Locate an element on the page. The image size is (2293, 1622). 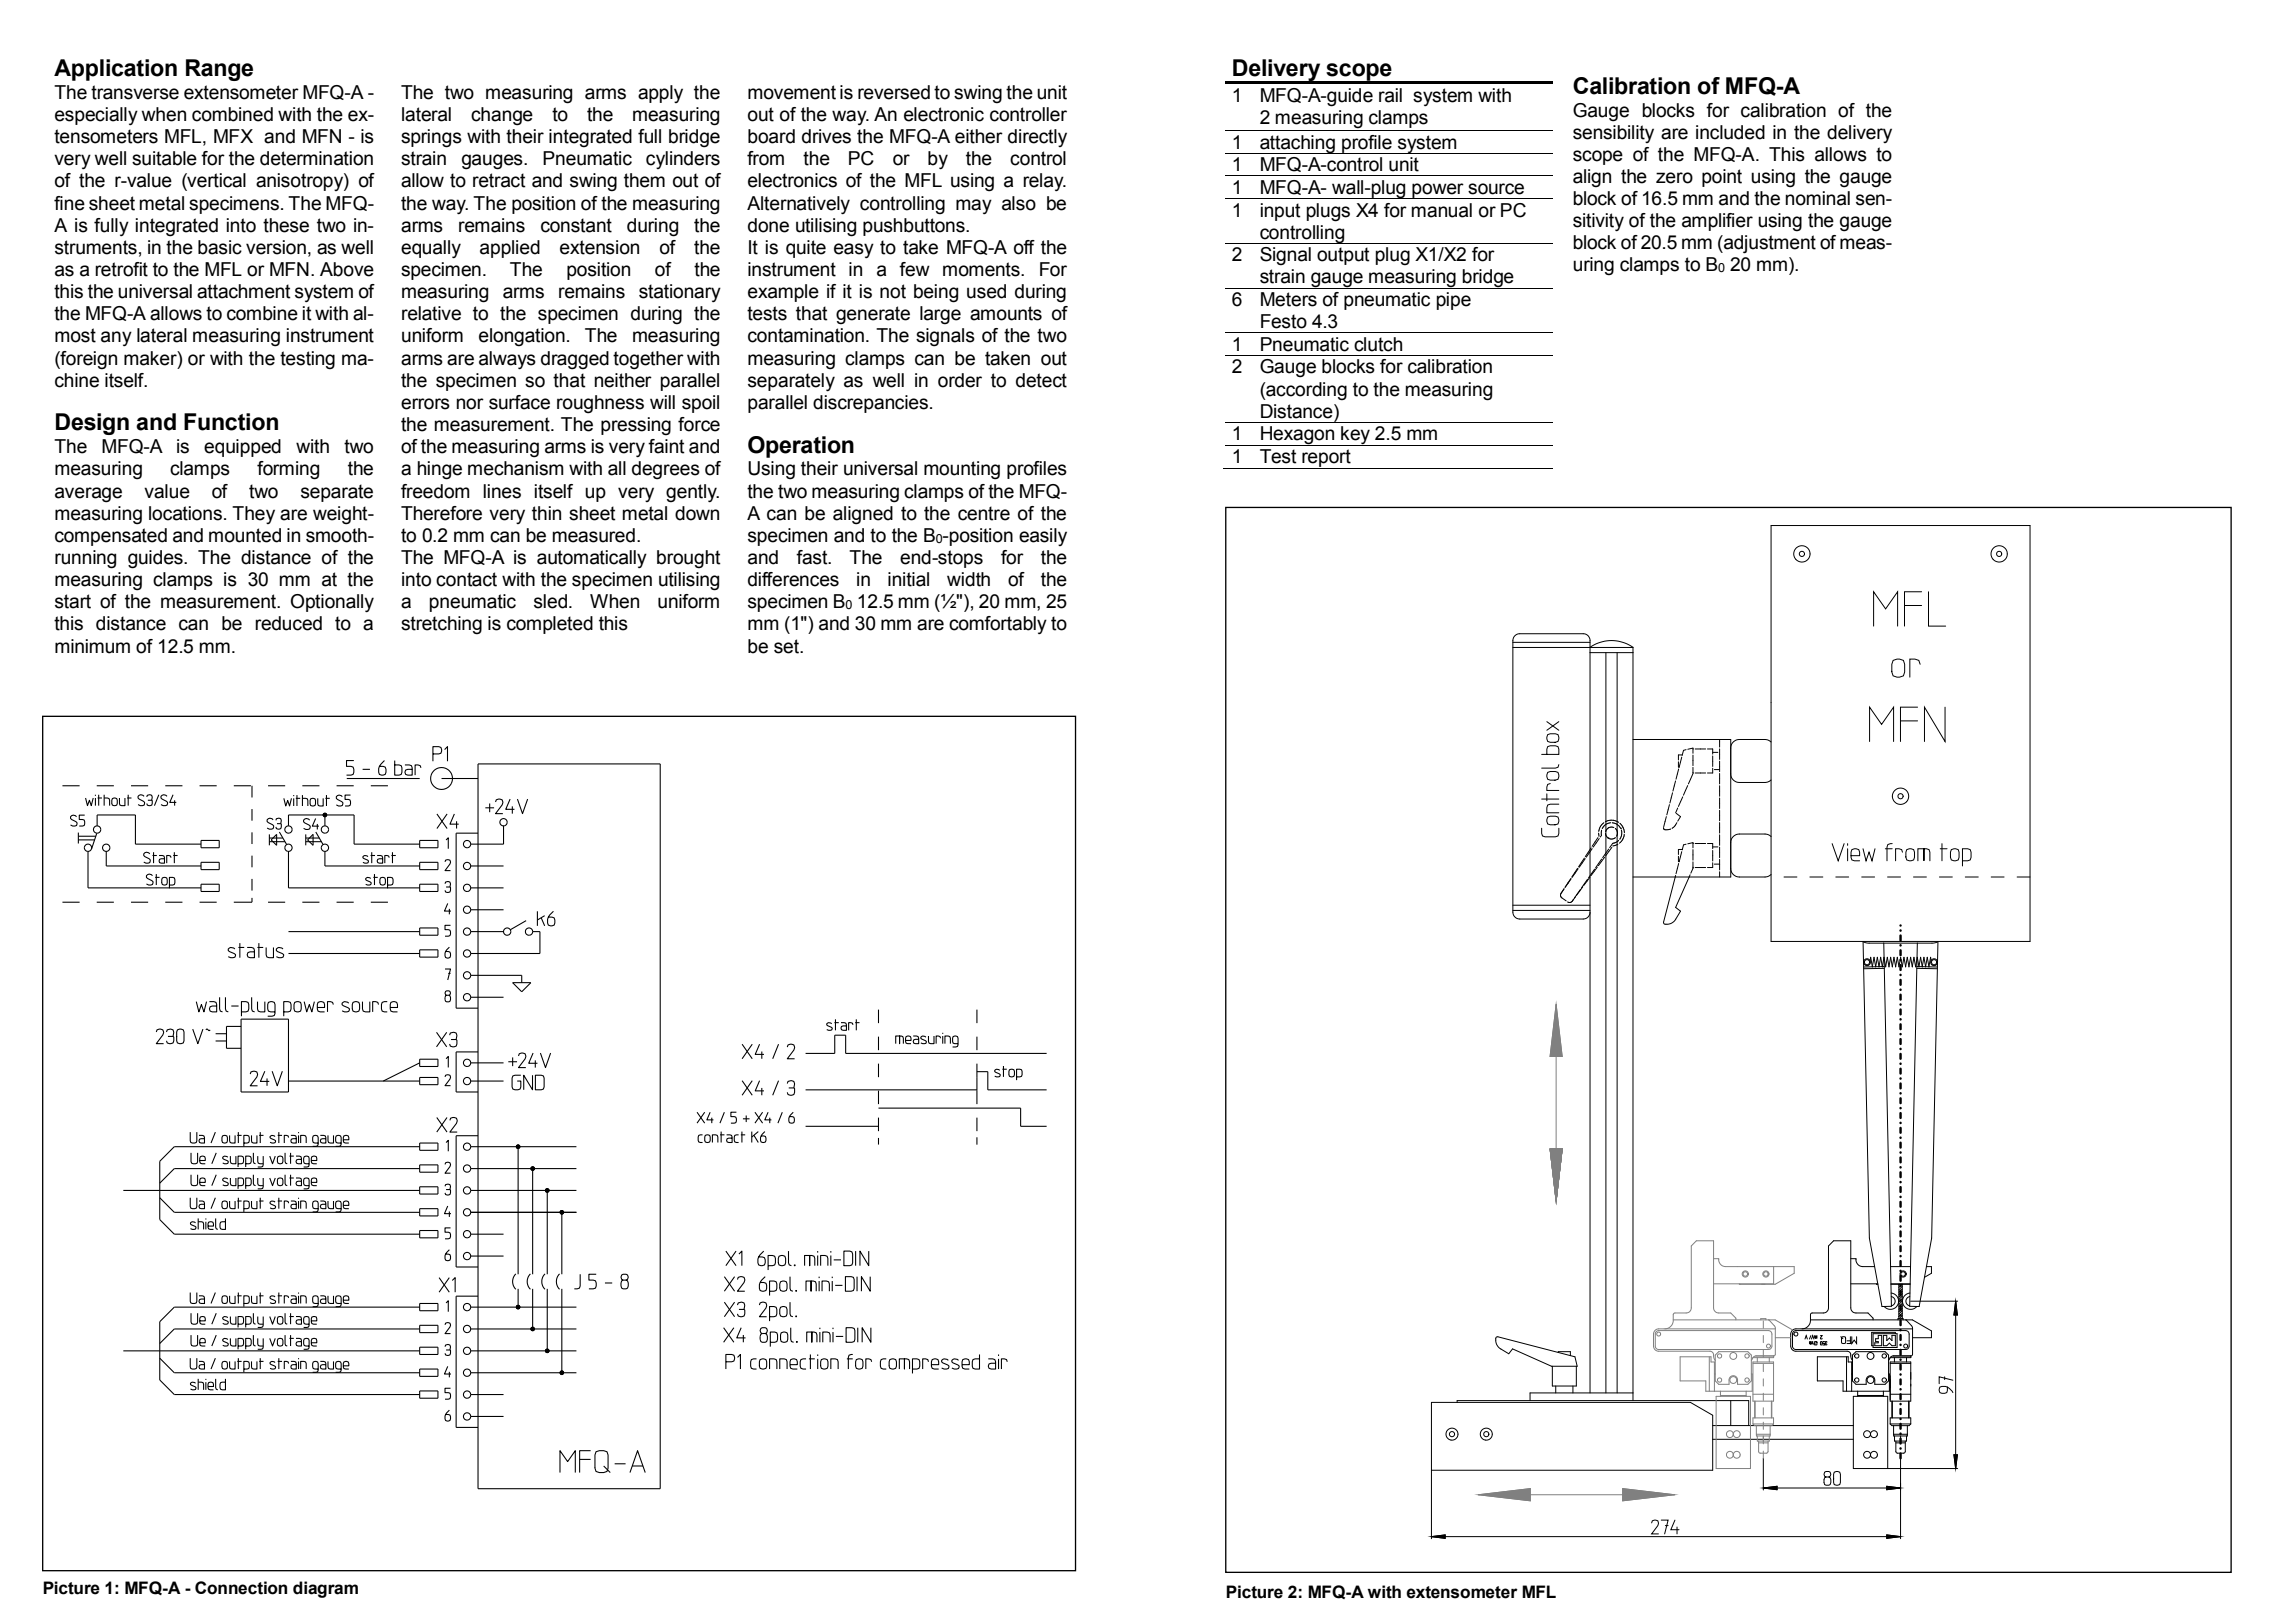
sensibility is located at coordinates (1613, 134).
